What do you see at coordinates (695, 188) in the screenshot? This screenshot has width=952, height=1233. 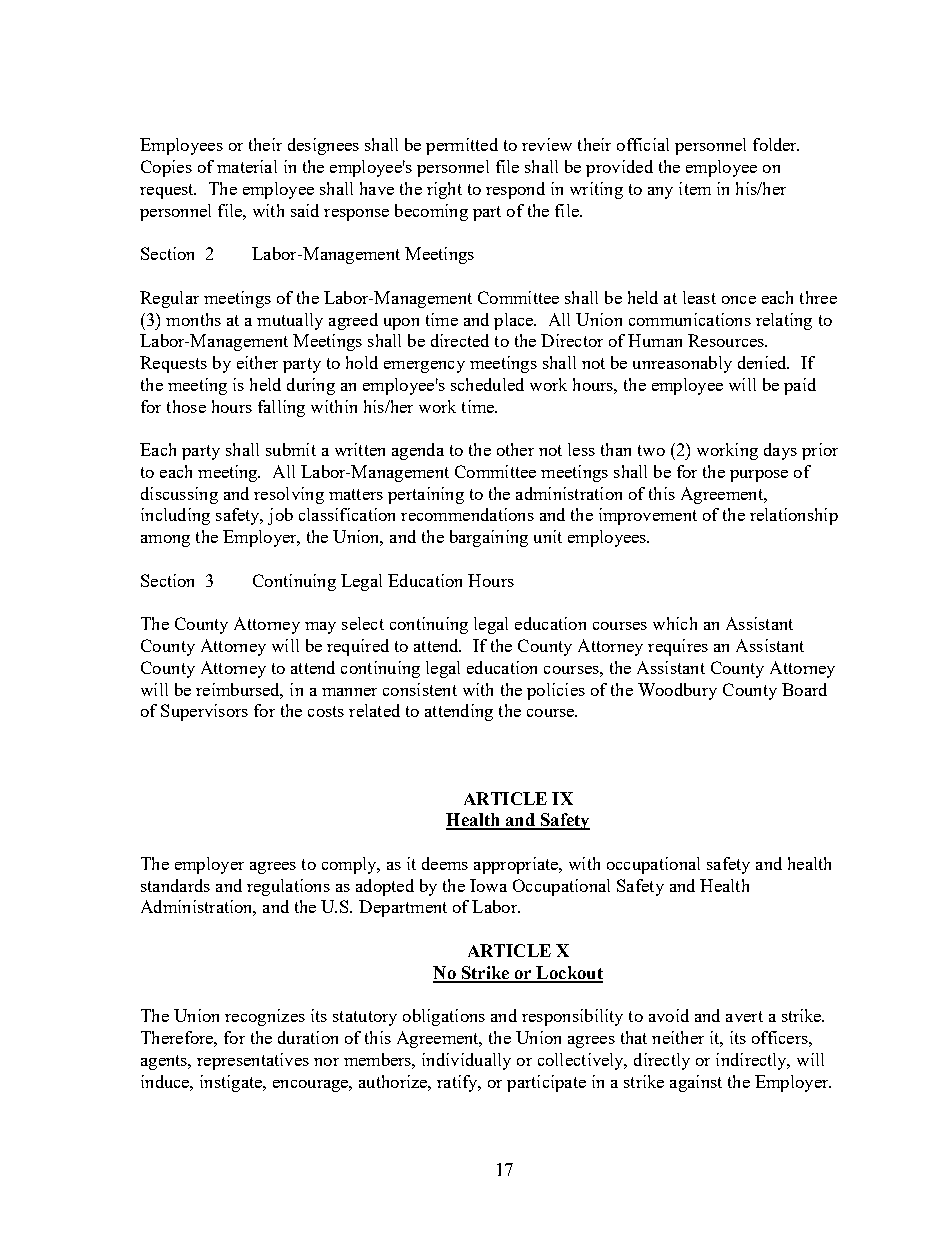 I see `item` at bounding box center [695, 188].
